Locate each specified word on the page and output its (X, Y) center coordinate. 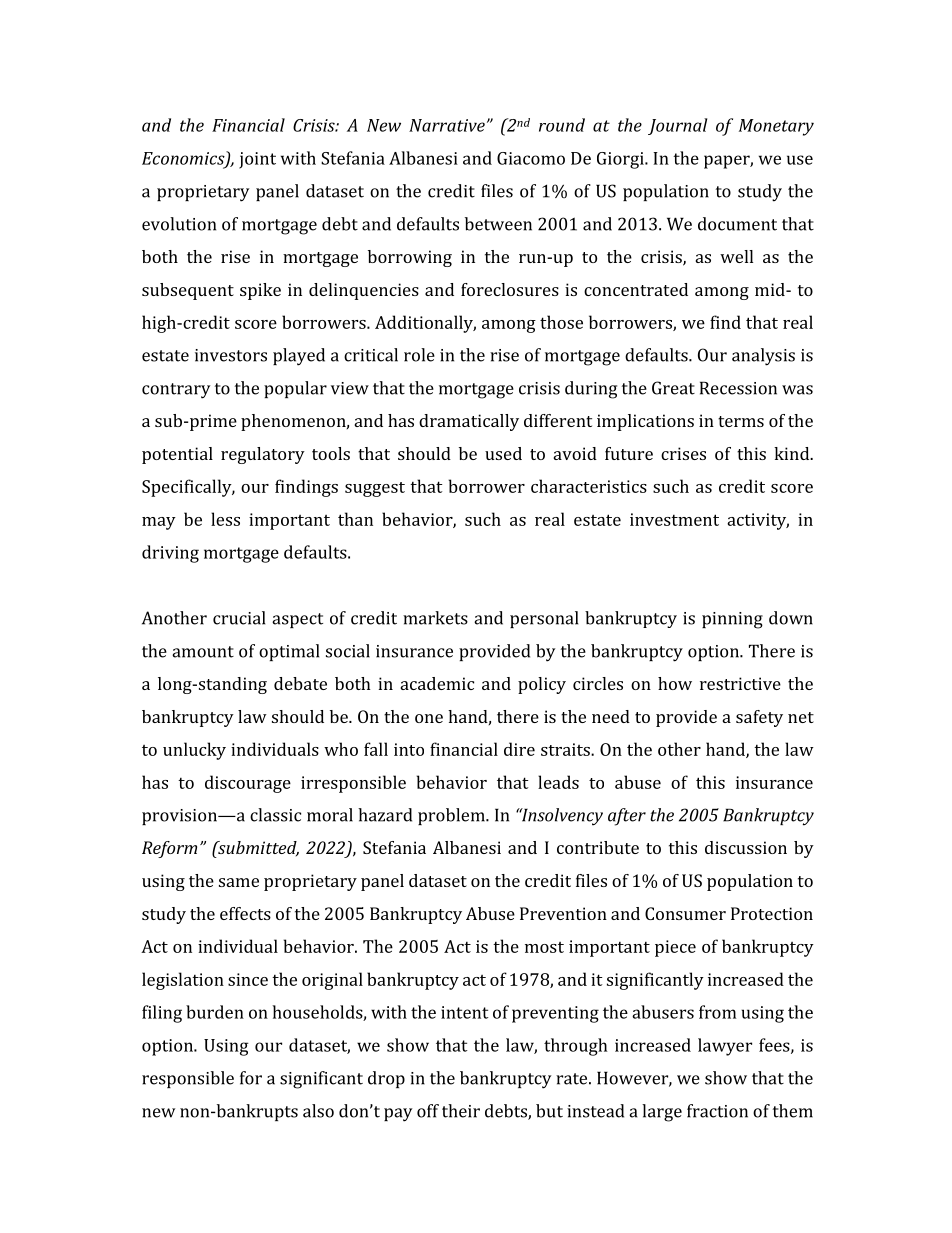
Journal (677, 126)
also (318, 1111)
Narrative (447, 125)
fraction (717, 1111)
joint (257, 160)
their (461, 1111)
